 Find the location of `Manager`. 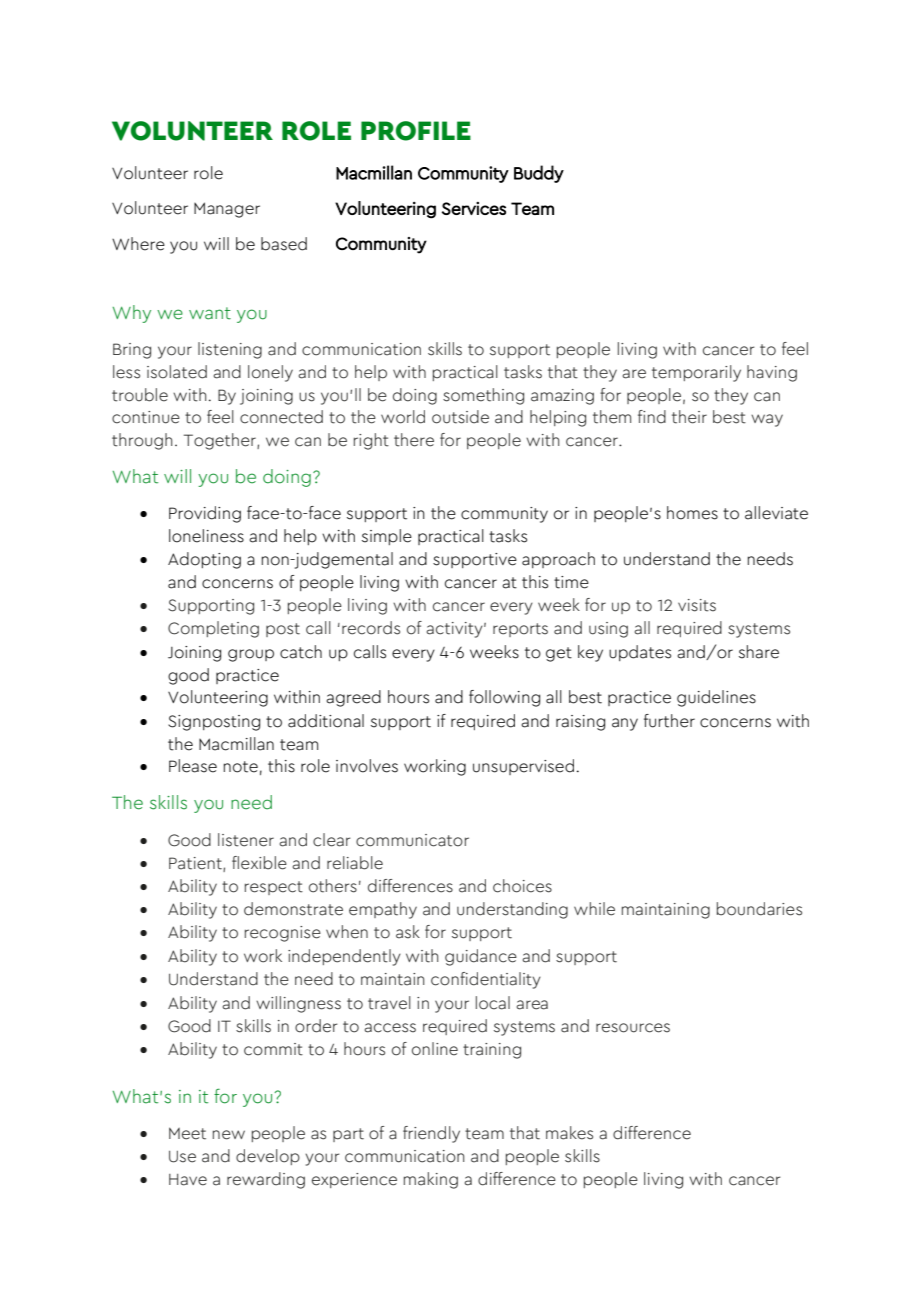

Manager is located at coordinates (227, 210).
